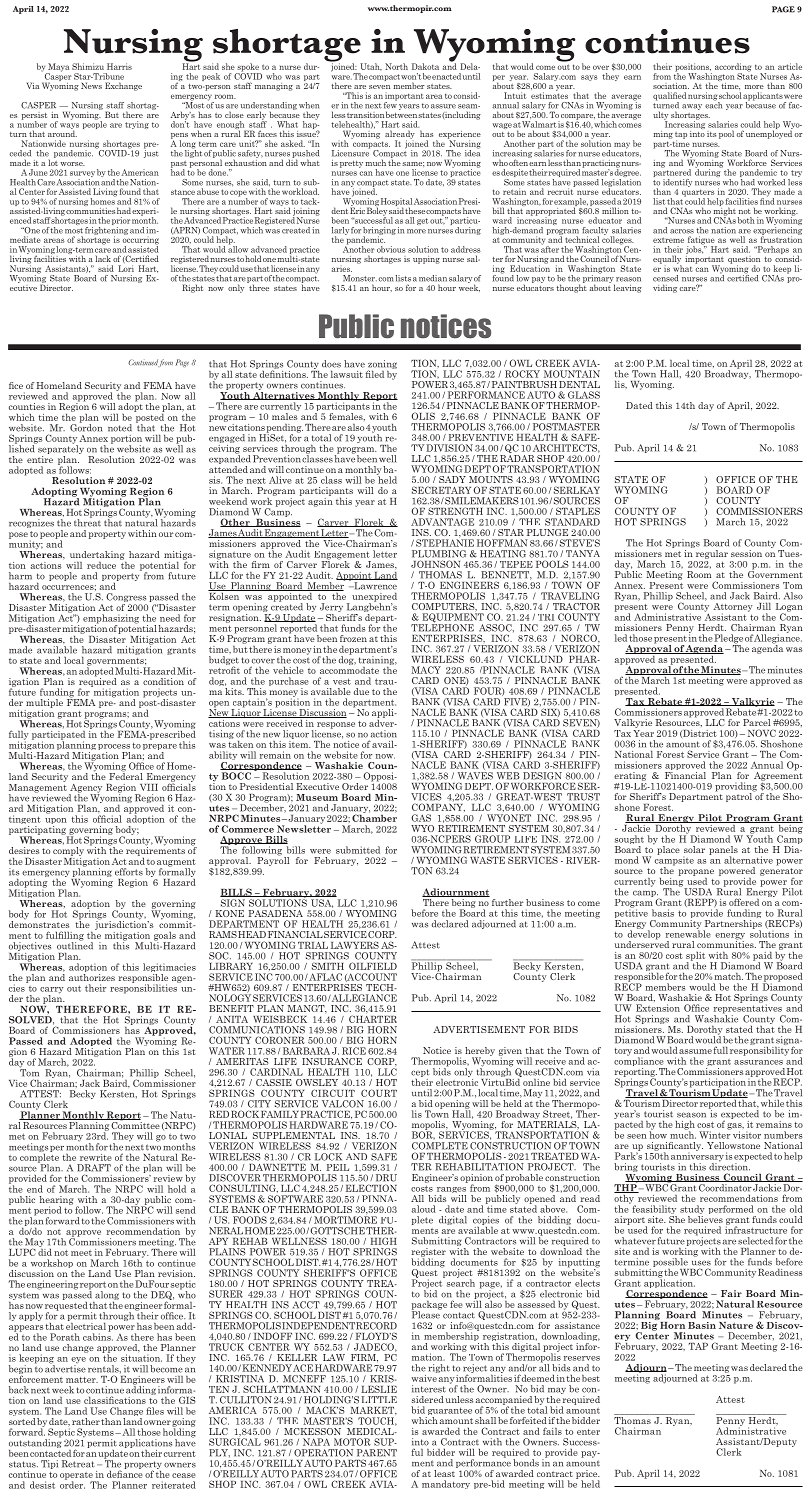 The width and height of the screenshot is (812, 1493). I want to click on away, so click(692, 107).
